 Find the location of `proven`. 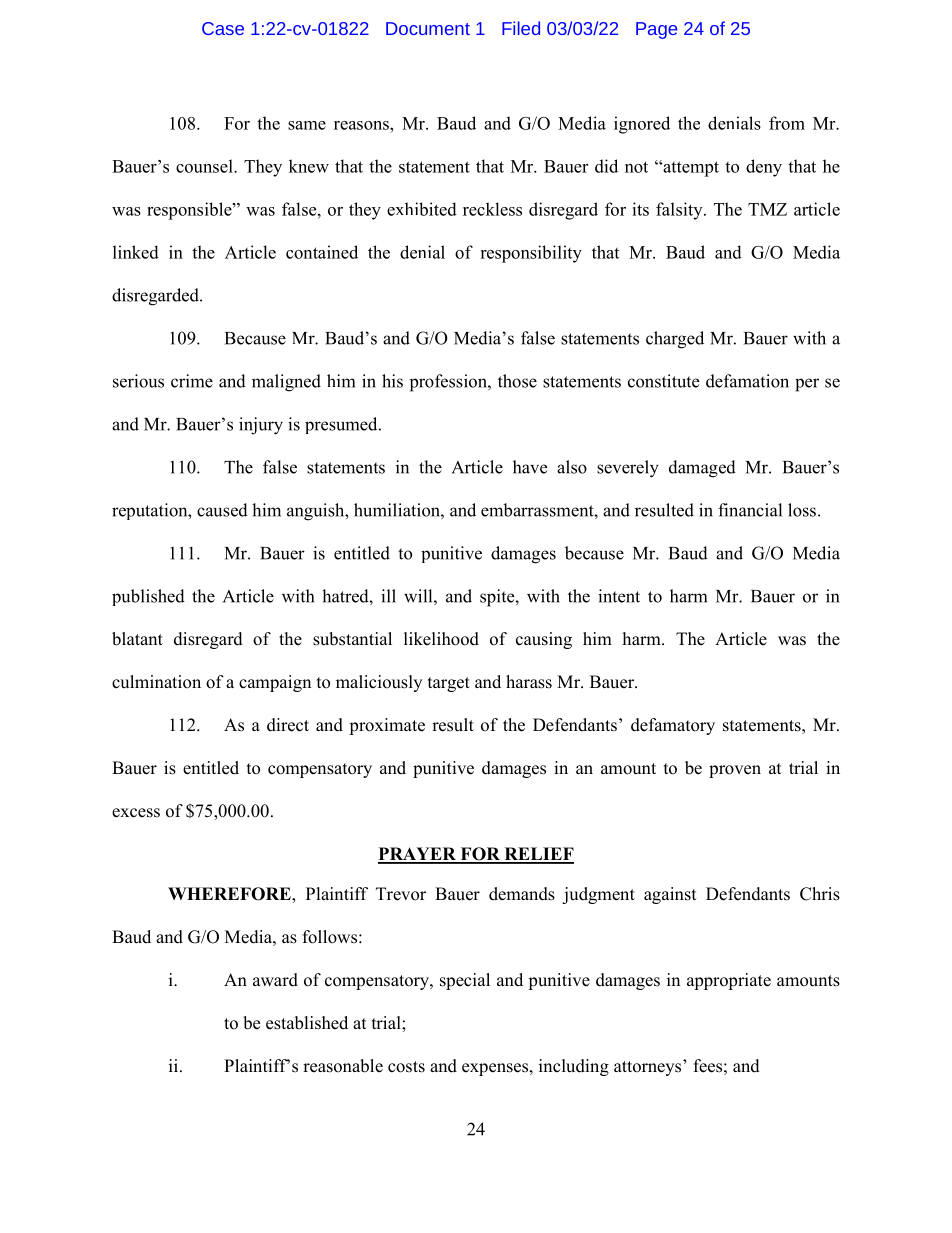

proven is located at coordinates (735, 771).
